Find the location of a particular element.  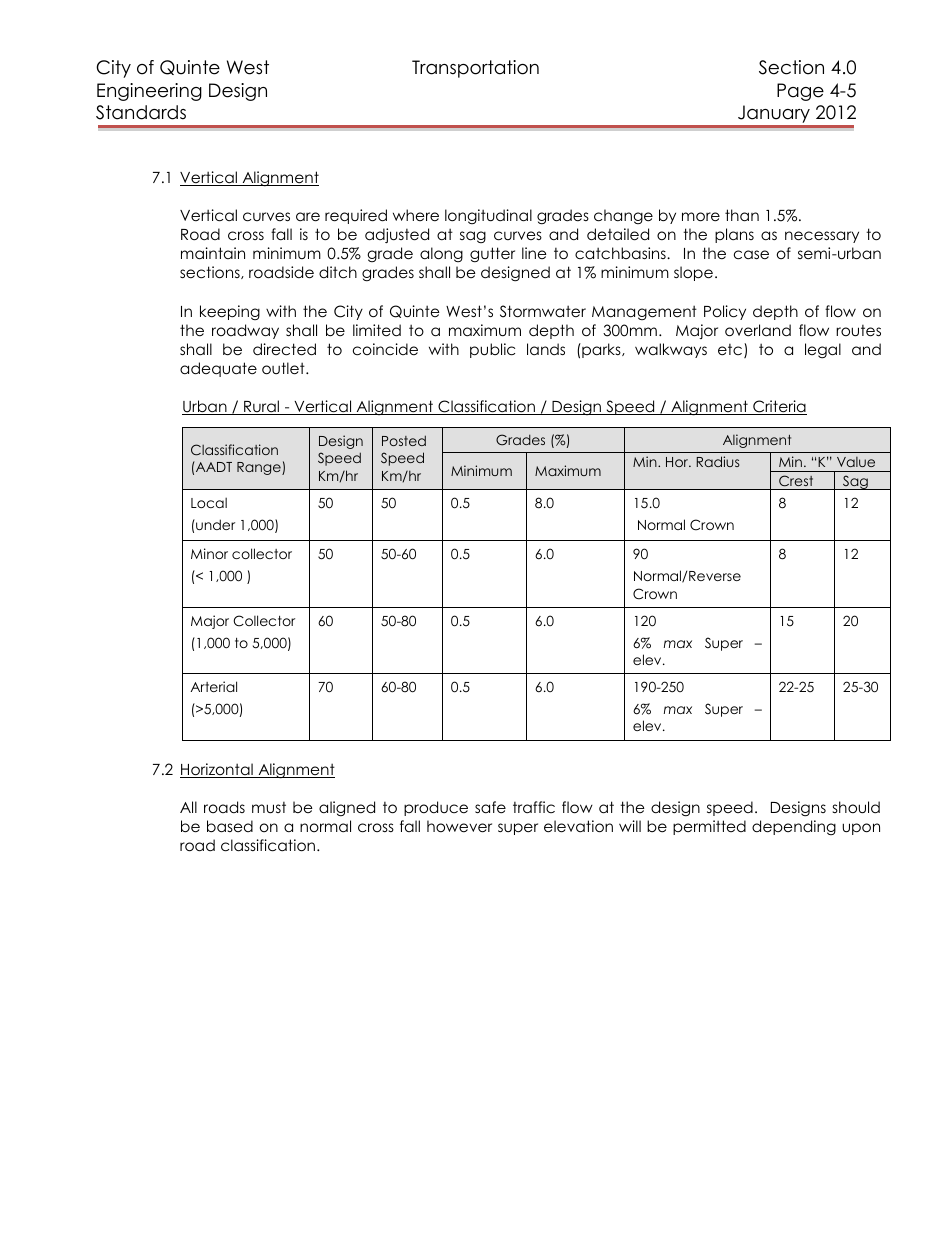

Radius is located at coordinates (717, 461).
